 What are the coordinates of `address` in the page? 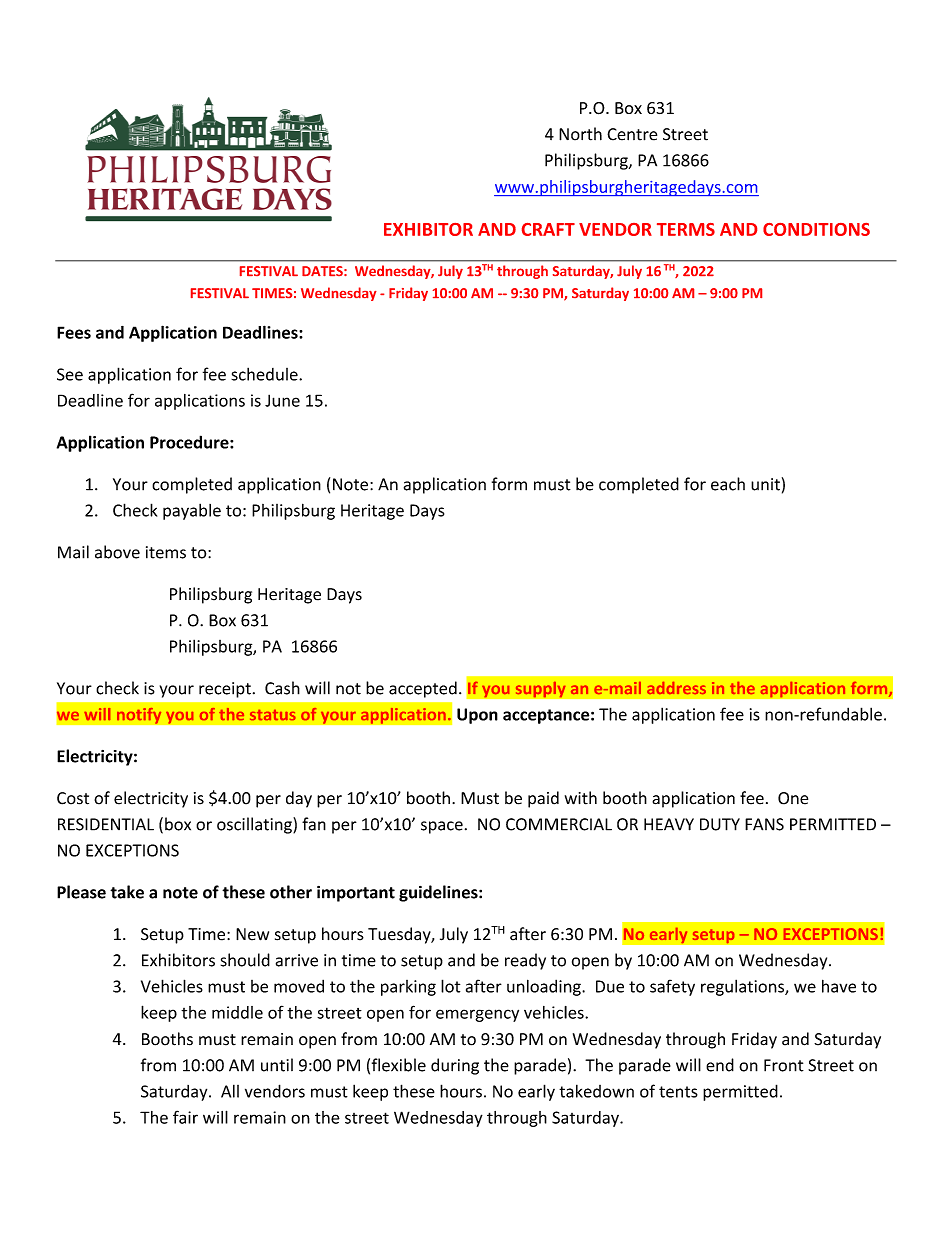 It's located at (676, 688).
